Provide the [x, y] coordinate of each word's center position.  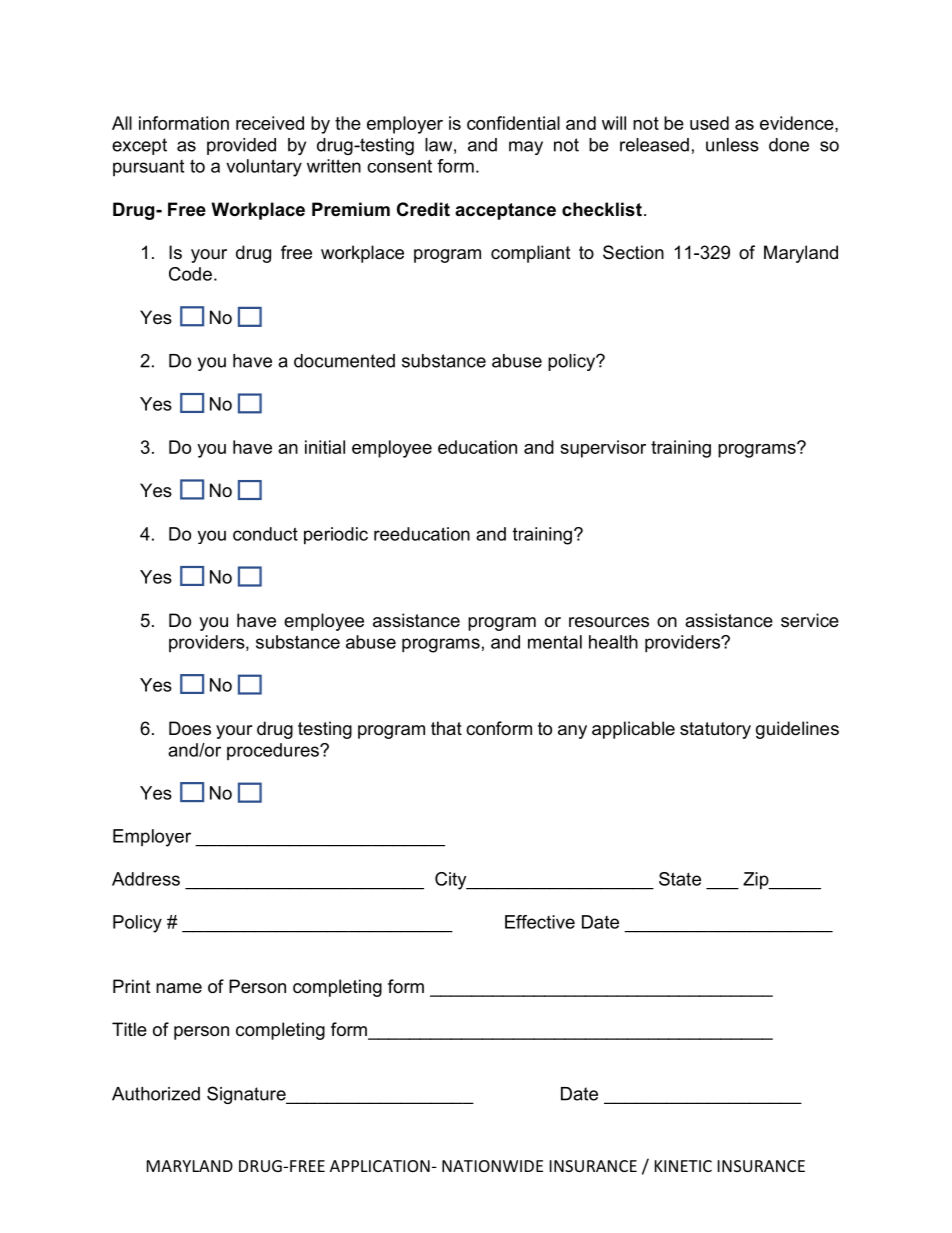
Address [146, 879]
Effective [540, 922]
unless [732, 145]
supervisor [603, 449]
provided [241, 146]
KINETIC [683, 1166]
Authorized [156, 1094]
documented [344, 361]
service [810, 620]
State [680, 879]
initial [325, 447]
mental [555, 642]
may [526, 148]
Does [190, 728]
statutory [715, 730]
